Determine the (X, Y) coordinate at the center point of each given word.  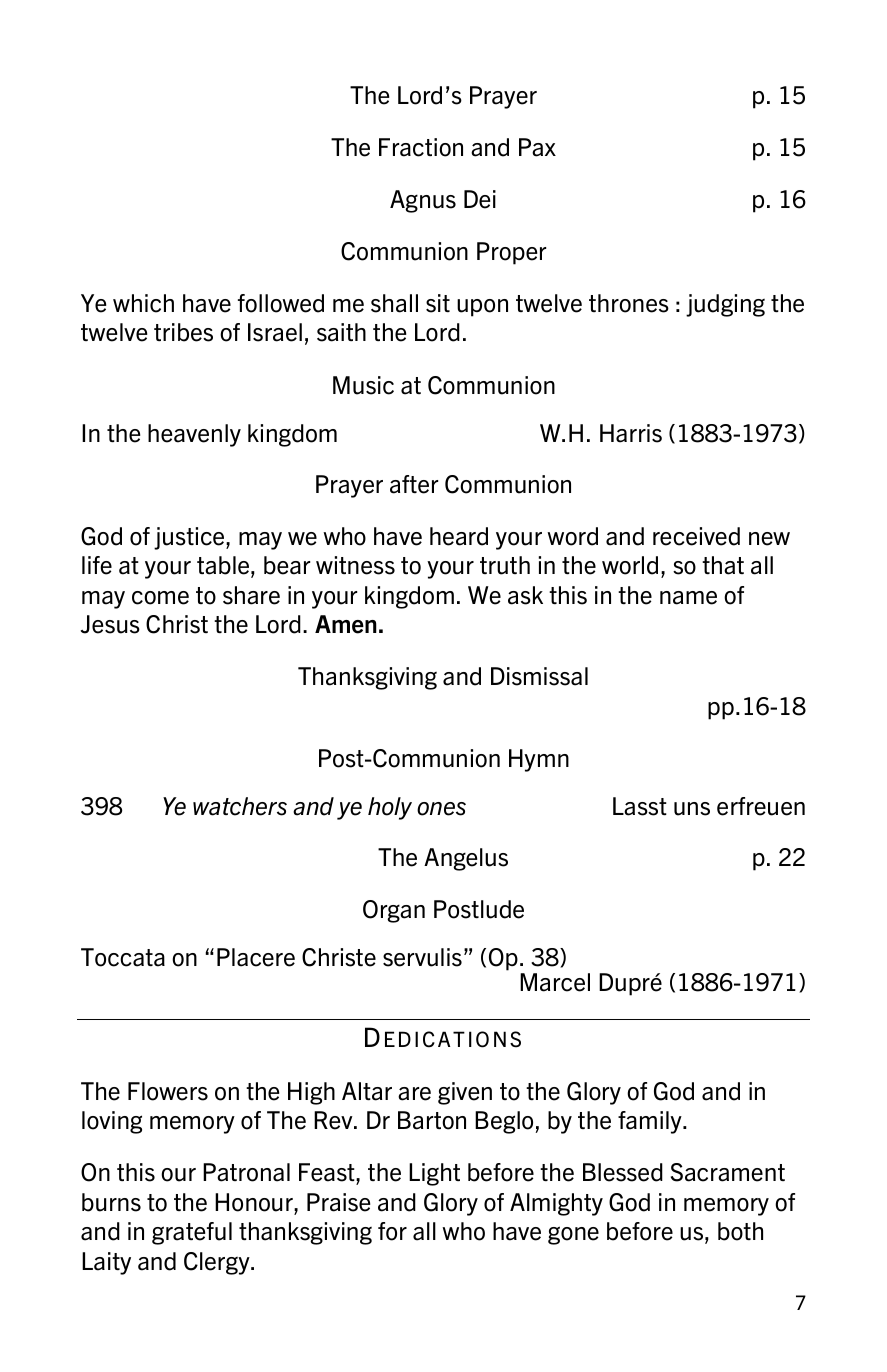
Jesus (110, 624)
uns (692, 809)
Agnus (423, 201)
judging (725, 305)
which (143, 303)
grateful (192, 1233)
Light (434, 1174)
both (740, 1231)
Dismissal (539, 676)
